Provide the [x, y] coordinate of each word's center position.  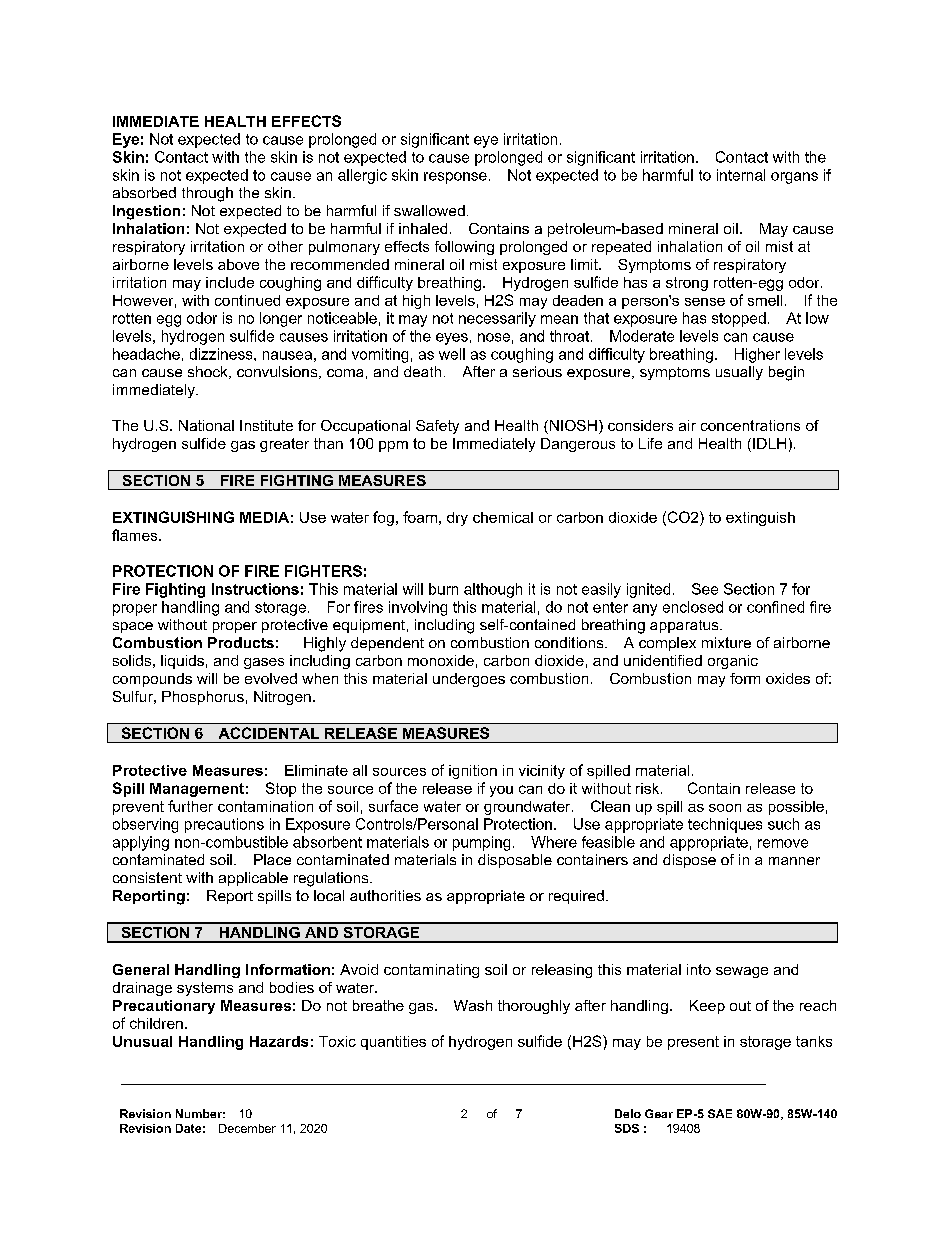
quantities [393, 1043]
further [190, 806]
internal [741, 175]
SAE [720, 1113]
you [501, 791]
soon [725, 808]
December [247, 1128]
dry [457, 519]
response [455, 178]
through [207, 194]
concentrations [750, 425]
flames [136, 535]
